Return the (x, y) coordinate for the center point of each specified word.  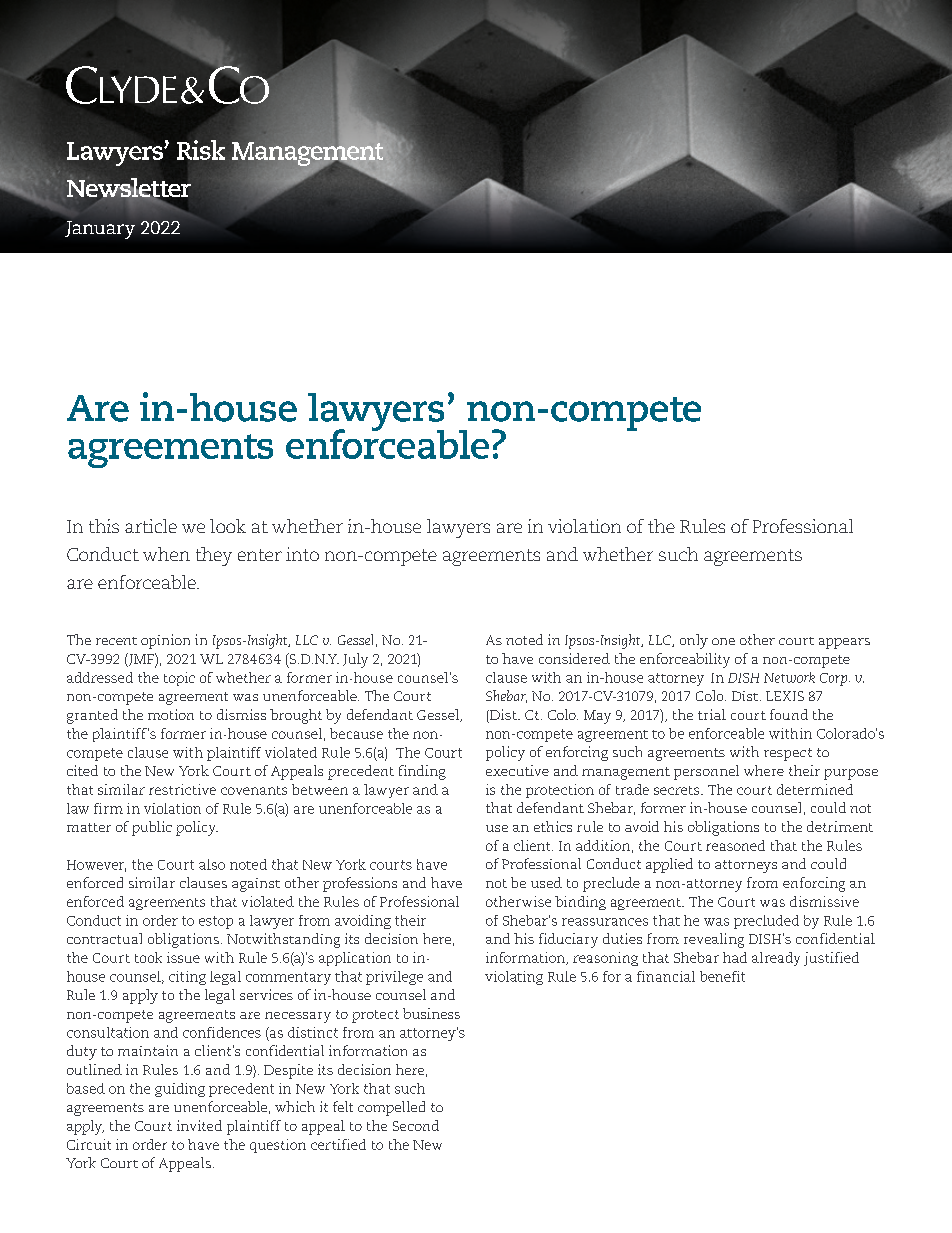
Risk (201, 150)
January (100, 230)
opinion (165, 641)
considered (574, 658)
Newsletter (129, 187)
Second (416, 1125)
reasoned (735, 845)
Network (789, 677)
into (302, 554)
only (694, 641)
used (546, 882)
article (151, 526)
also (212, 864)
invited (199, 1125)
